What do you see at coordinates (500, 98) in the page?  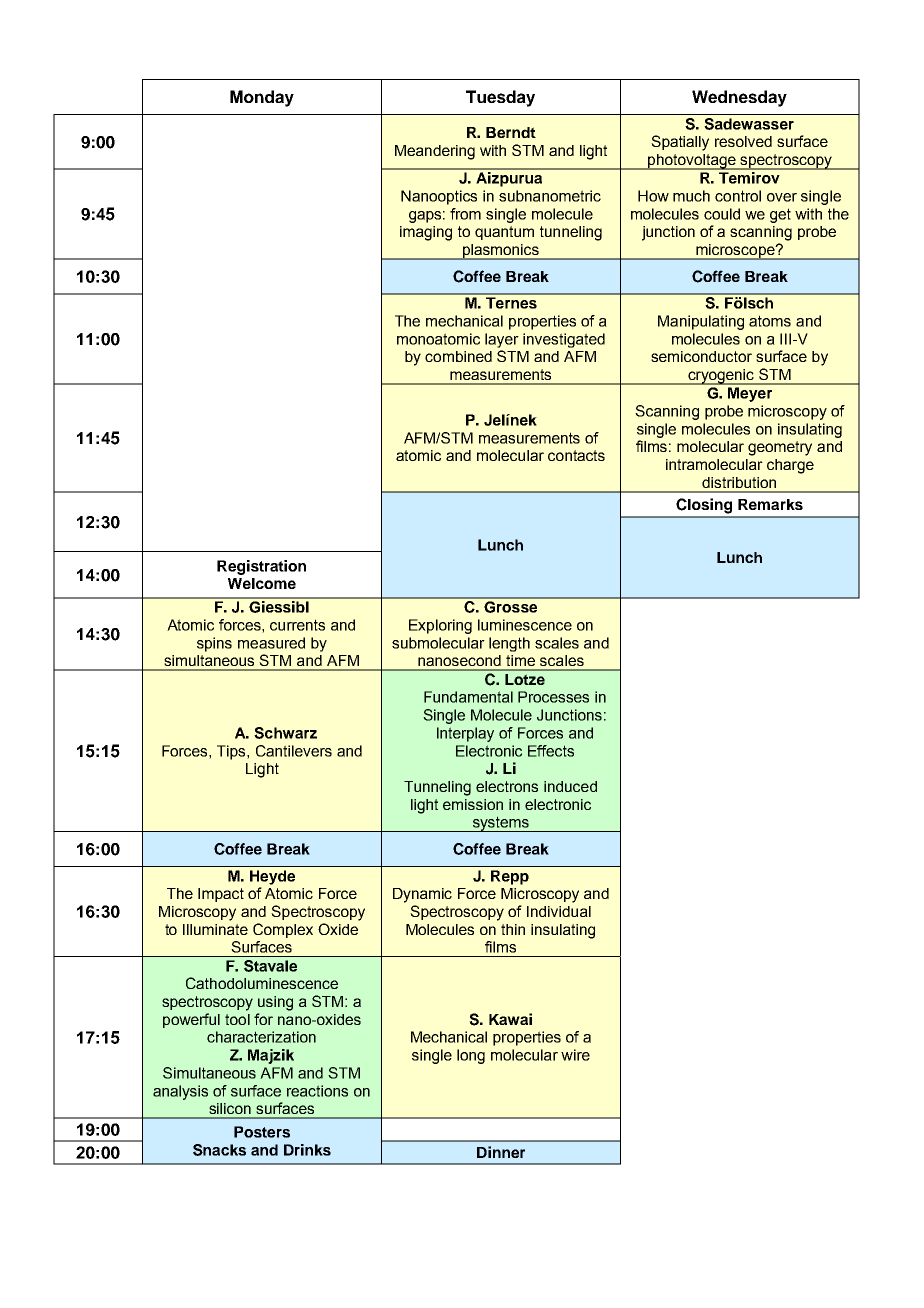 I see `Tuesday` at bounding box center [500, 98].
